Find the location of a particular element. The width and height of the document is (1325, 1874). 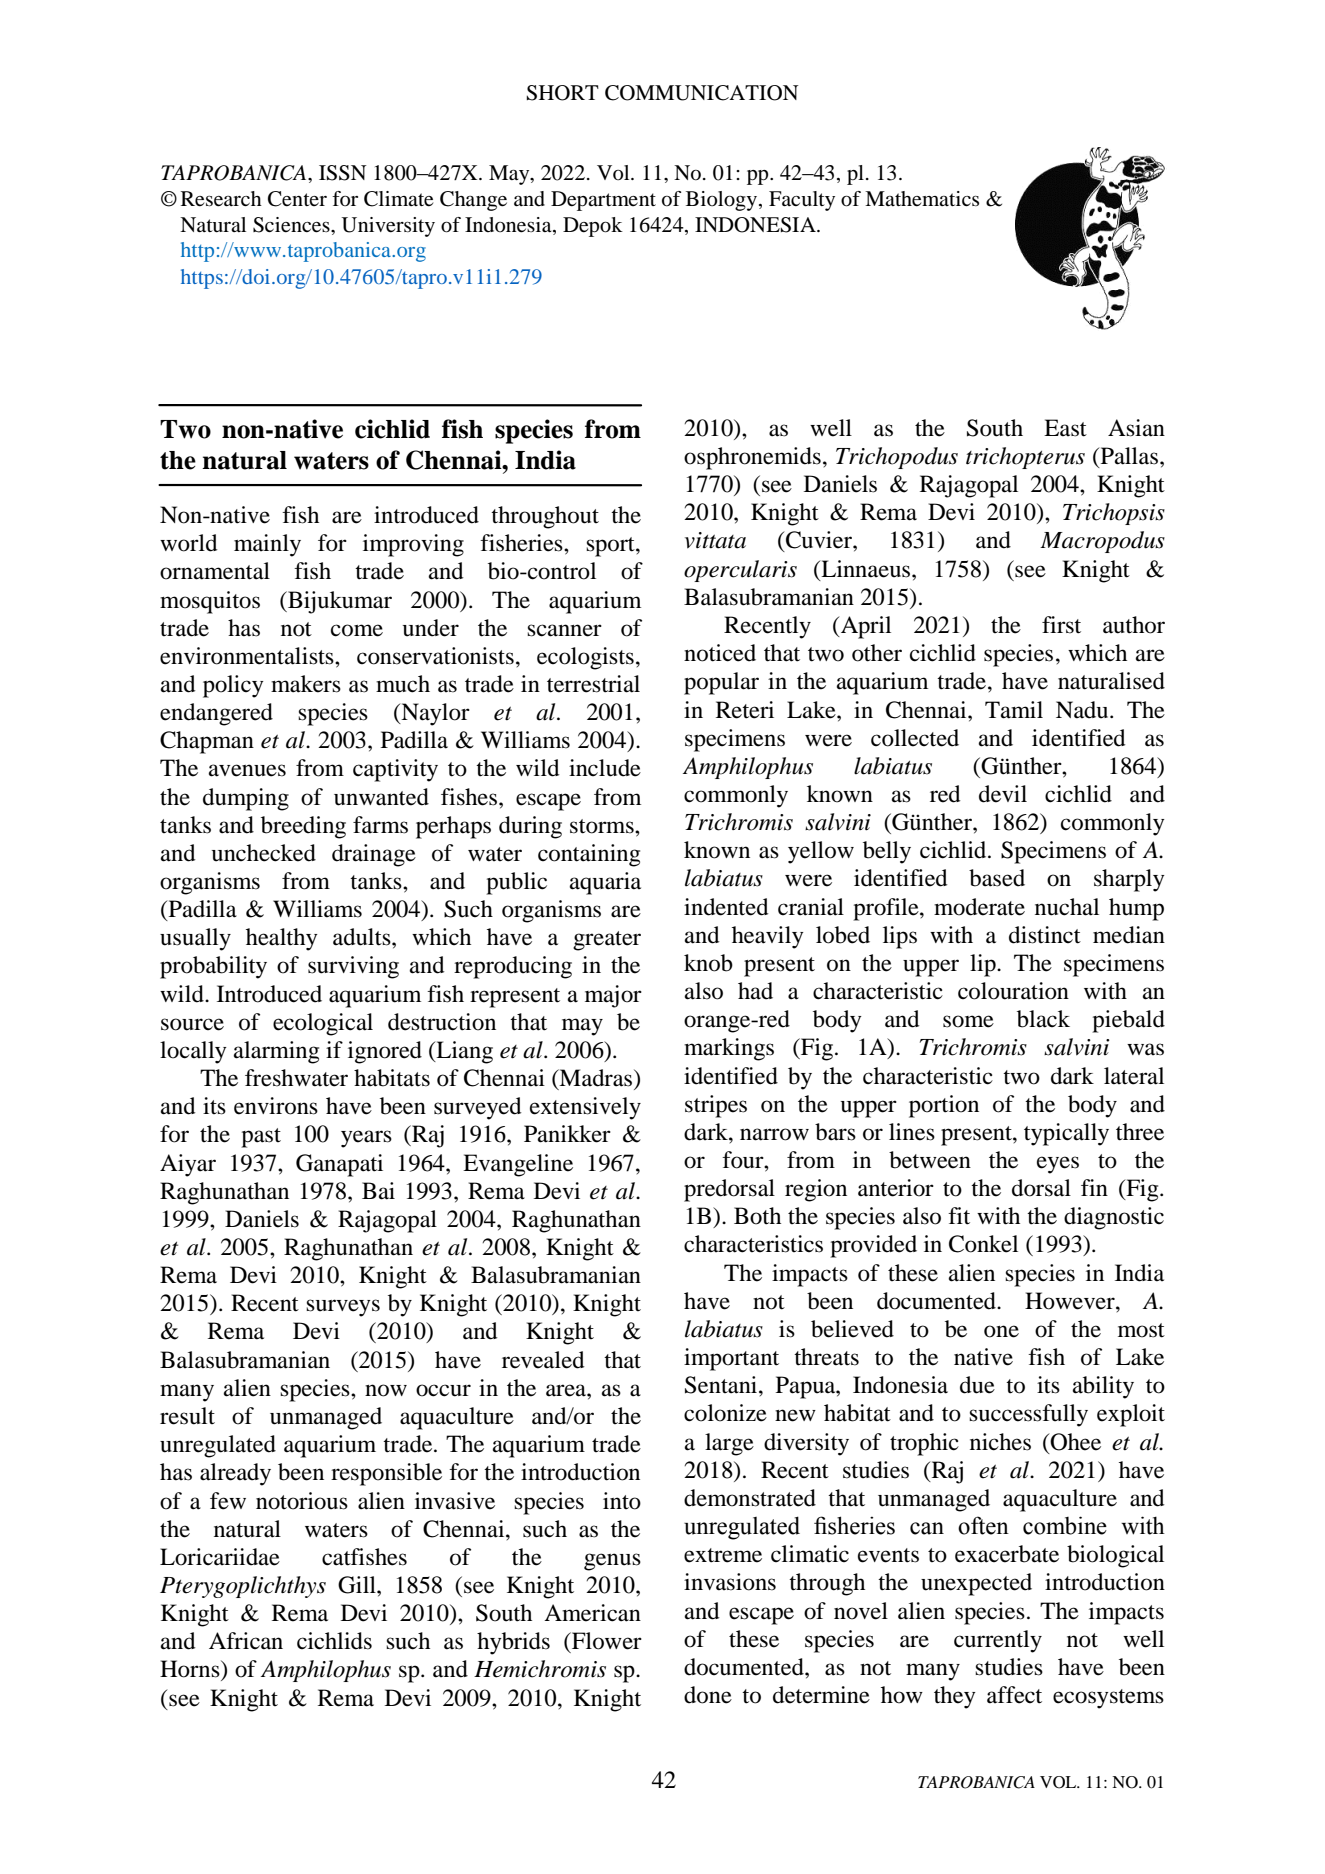

ISSN is located at coordinates (342, 173).
